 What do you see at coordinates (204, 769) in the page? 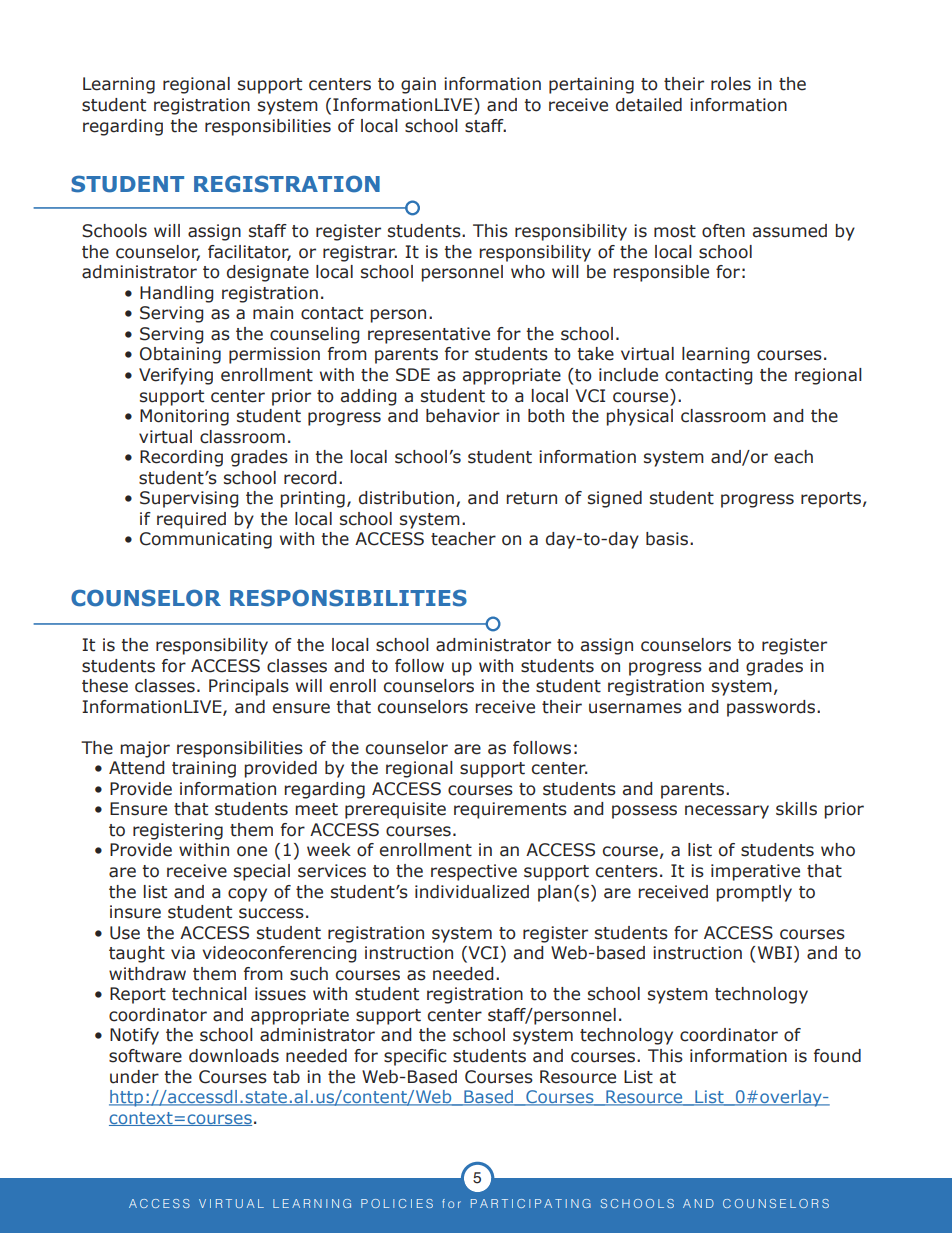
I see `training` at bounding box center [204, 769].
